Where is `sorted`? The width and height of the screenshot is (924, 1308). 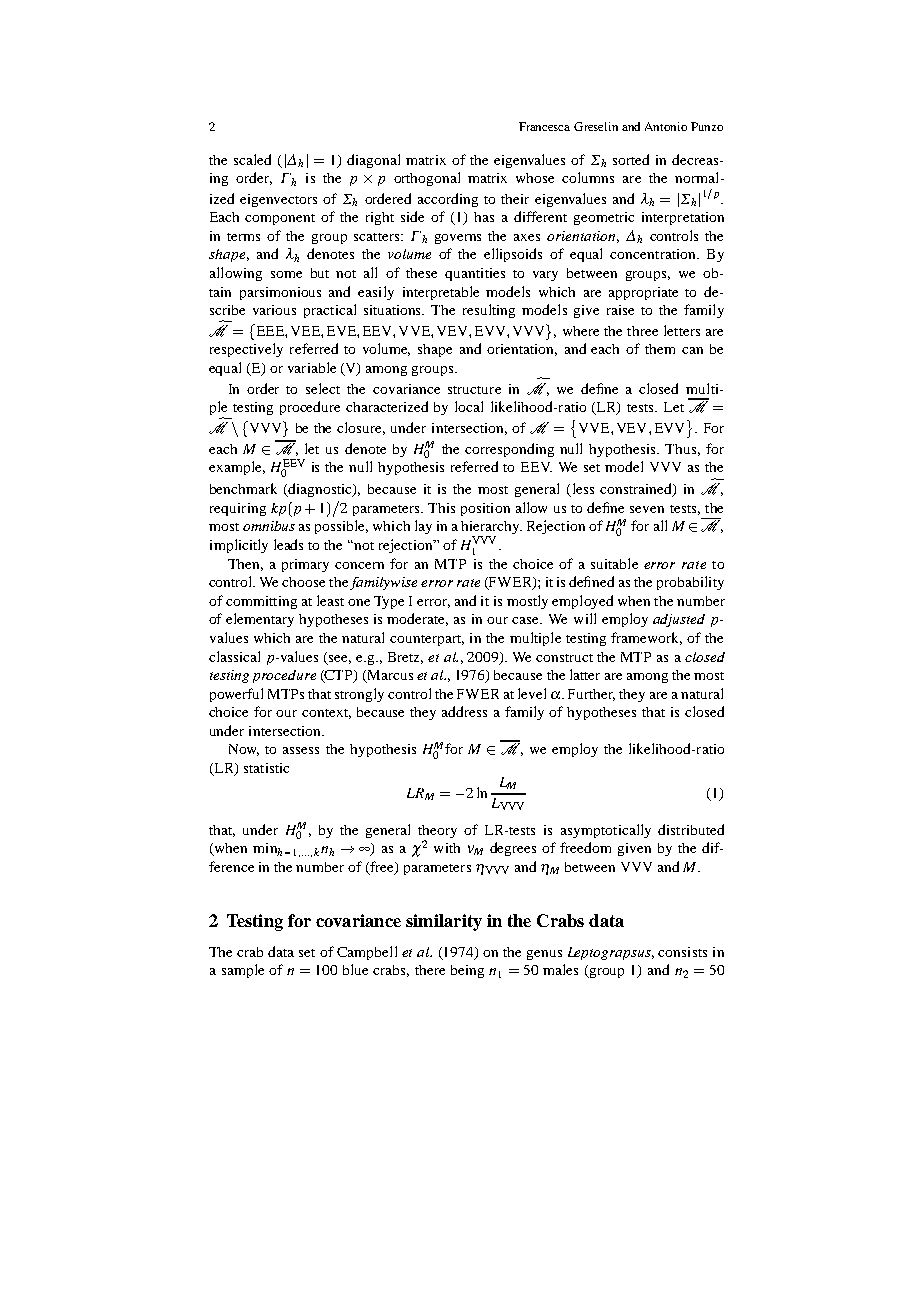
sorted is located at coordinates (631, 159).
